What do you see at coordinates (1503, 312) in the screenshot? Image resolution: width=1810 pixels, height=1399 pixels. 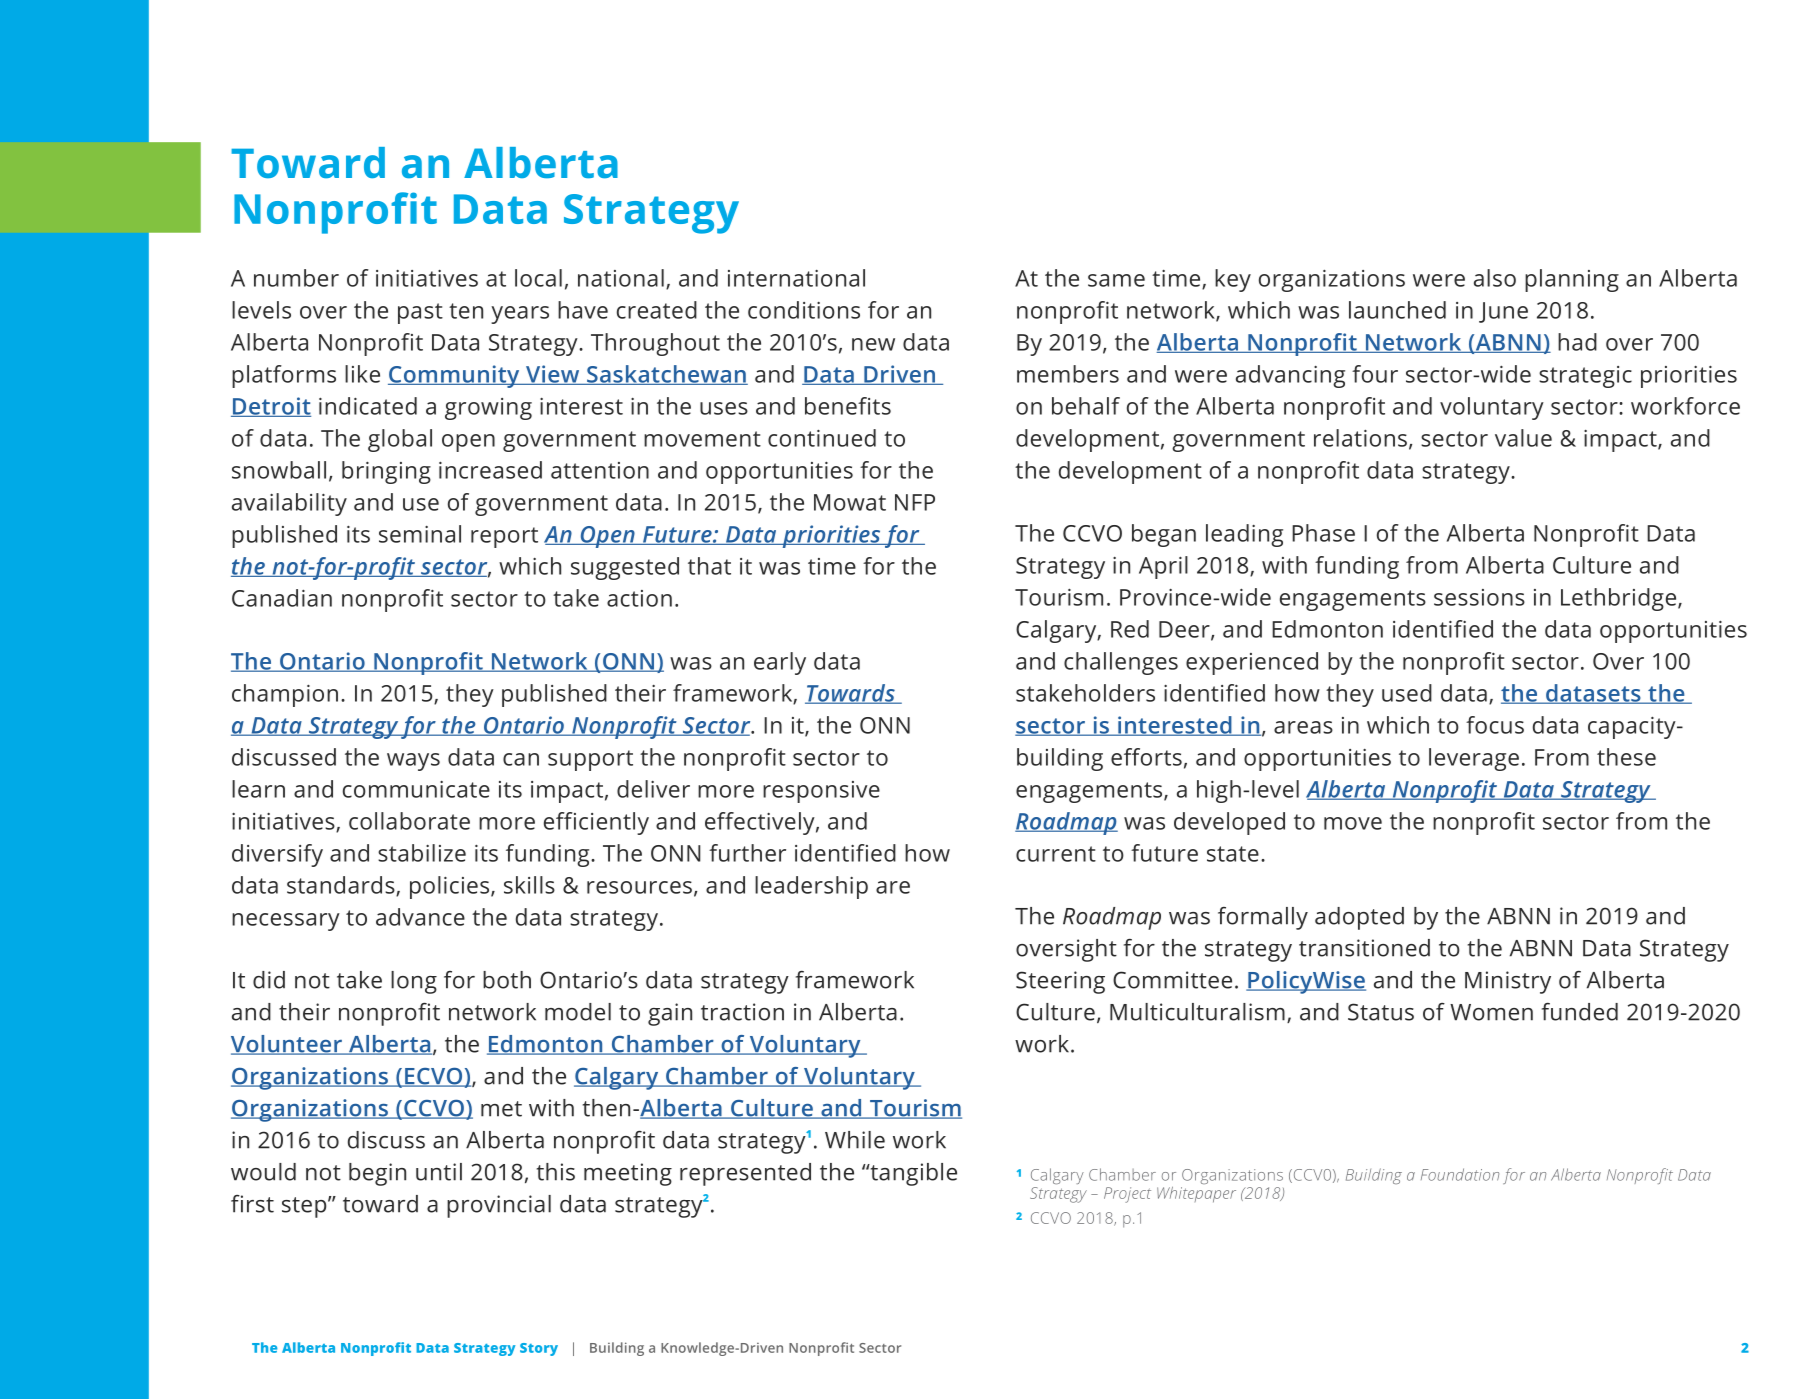 I see `June` at bounding box center [1503, 312].
